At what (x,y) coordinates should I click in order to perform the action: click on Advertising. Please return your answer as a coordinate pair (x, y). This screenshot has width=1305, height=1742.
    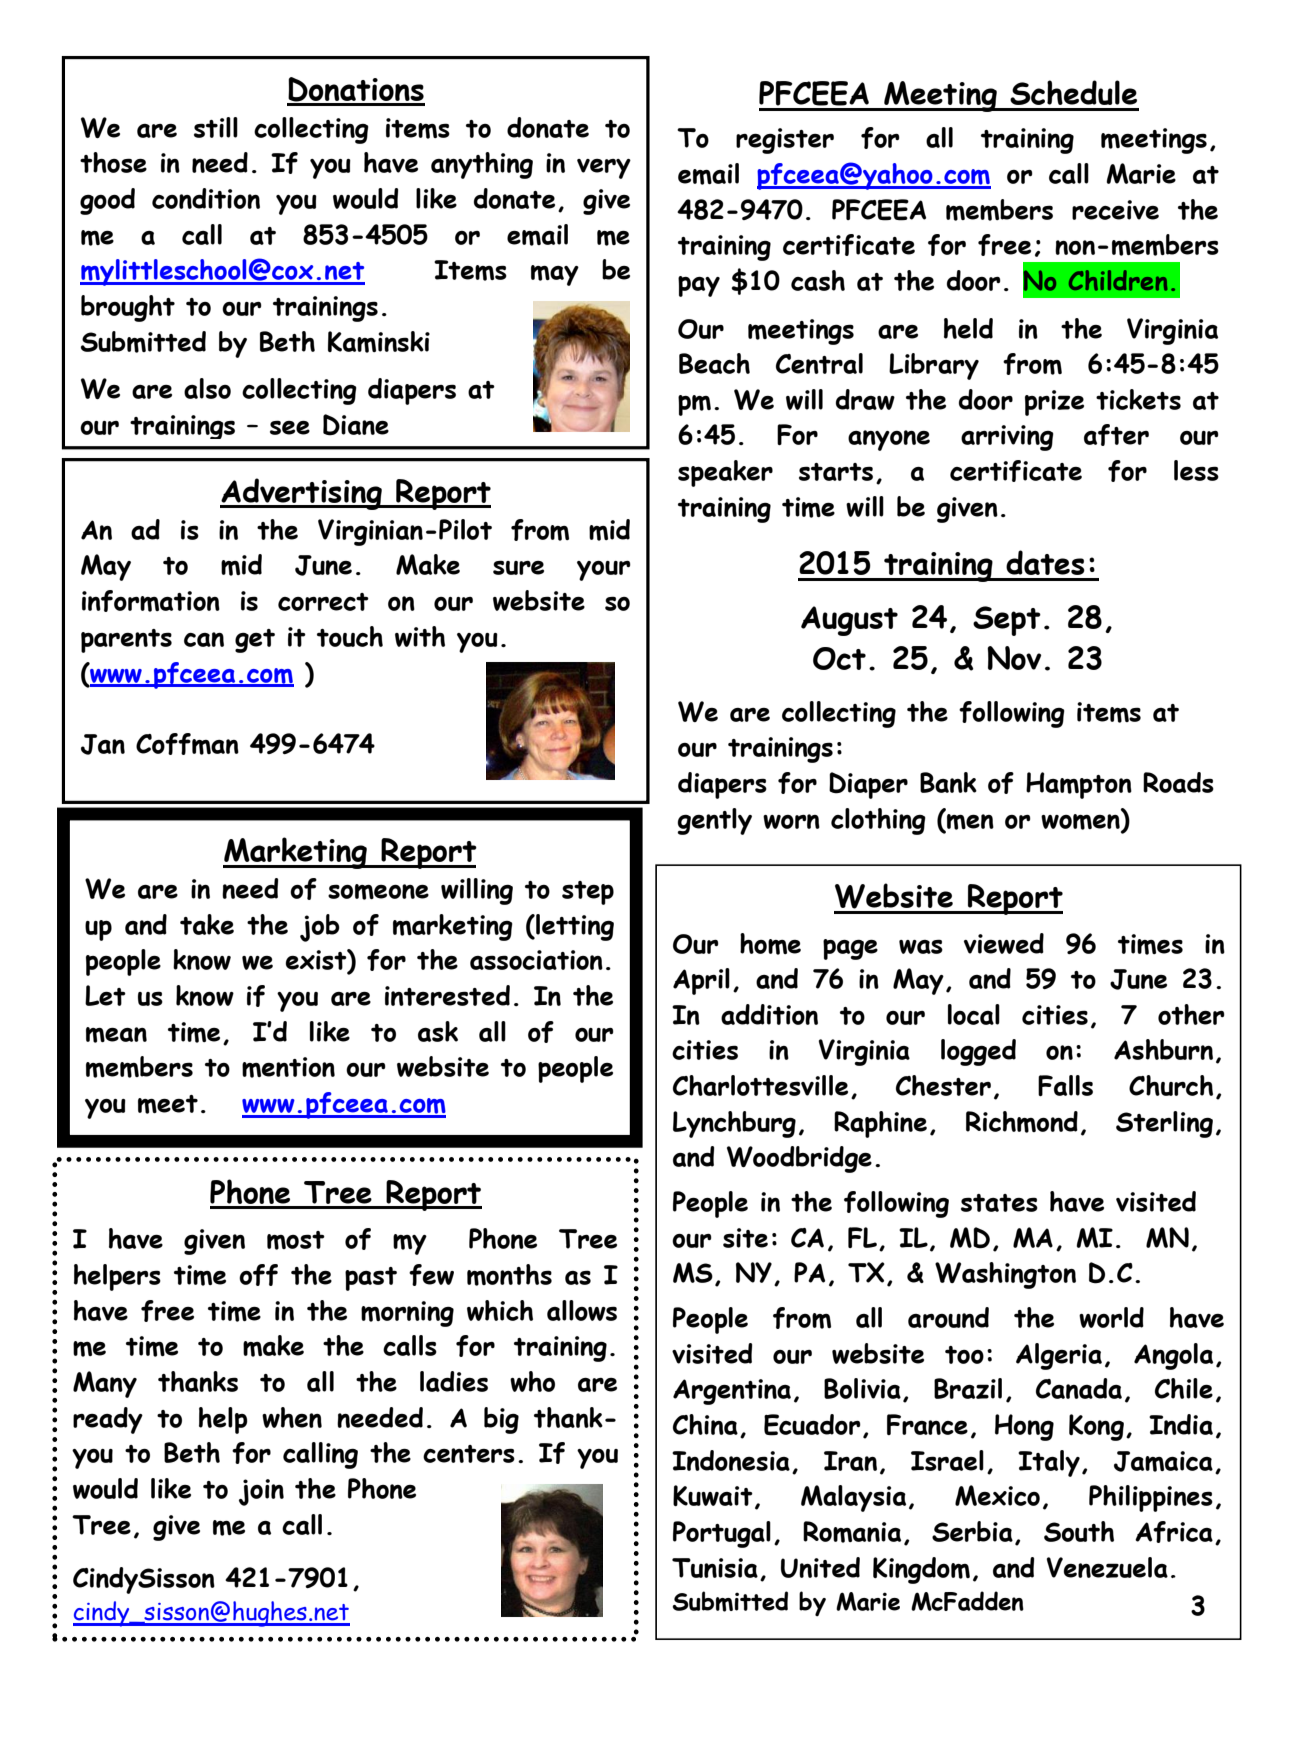
    Looking at the image, I should click on (302, 494).
